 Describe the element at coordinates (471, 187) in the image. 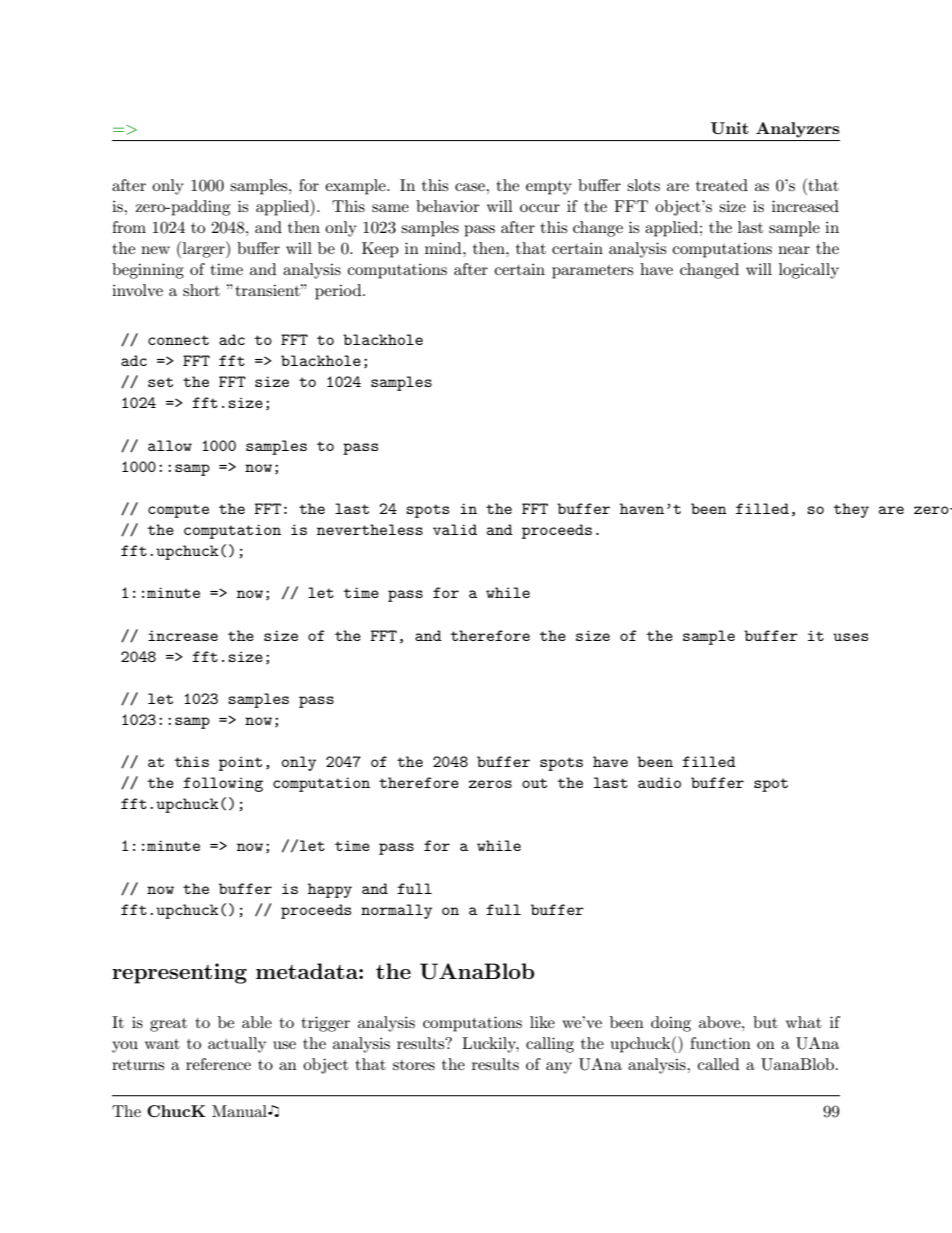

I see `case` at that location.
